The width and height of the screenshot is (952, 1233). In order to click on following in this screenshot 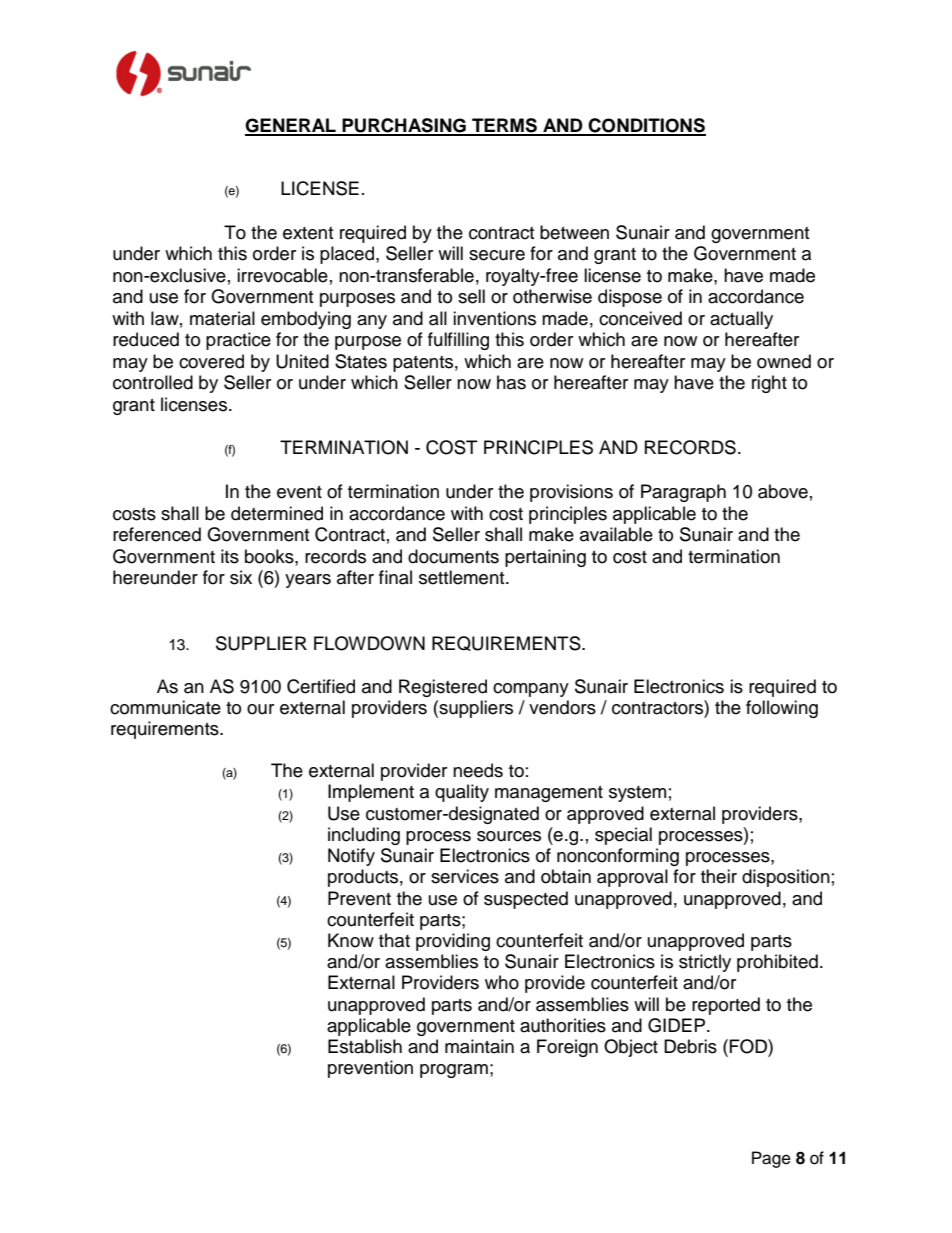, I will do `click(782, 709)`.
